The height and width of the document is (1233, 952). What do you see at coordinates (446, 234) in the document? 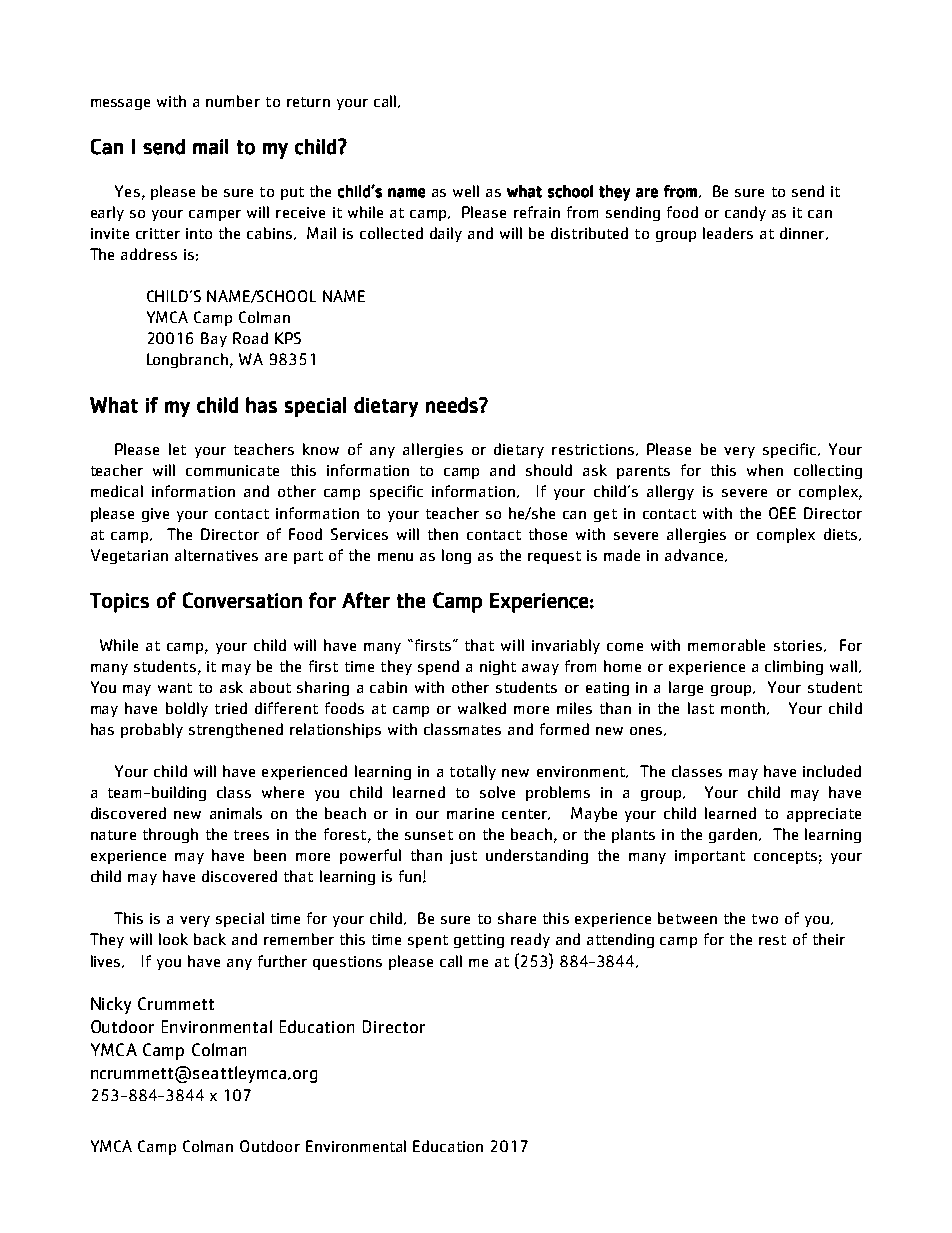
I see `daily` at bounding box center [446, 234].
